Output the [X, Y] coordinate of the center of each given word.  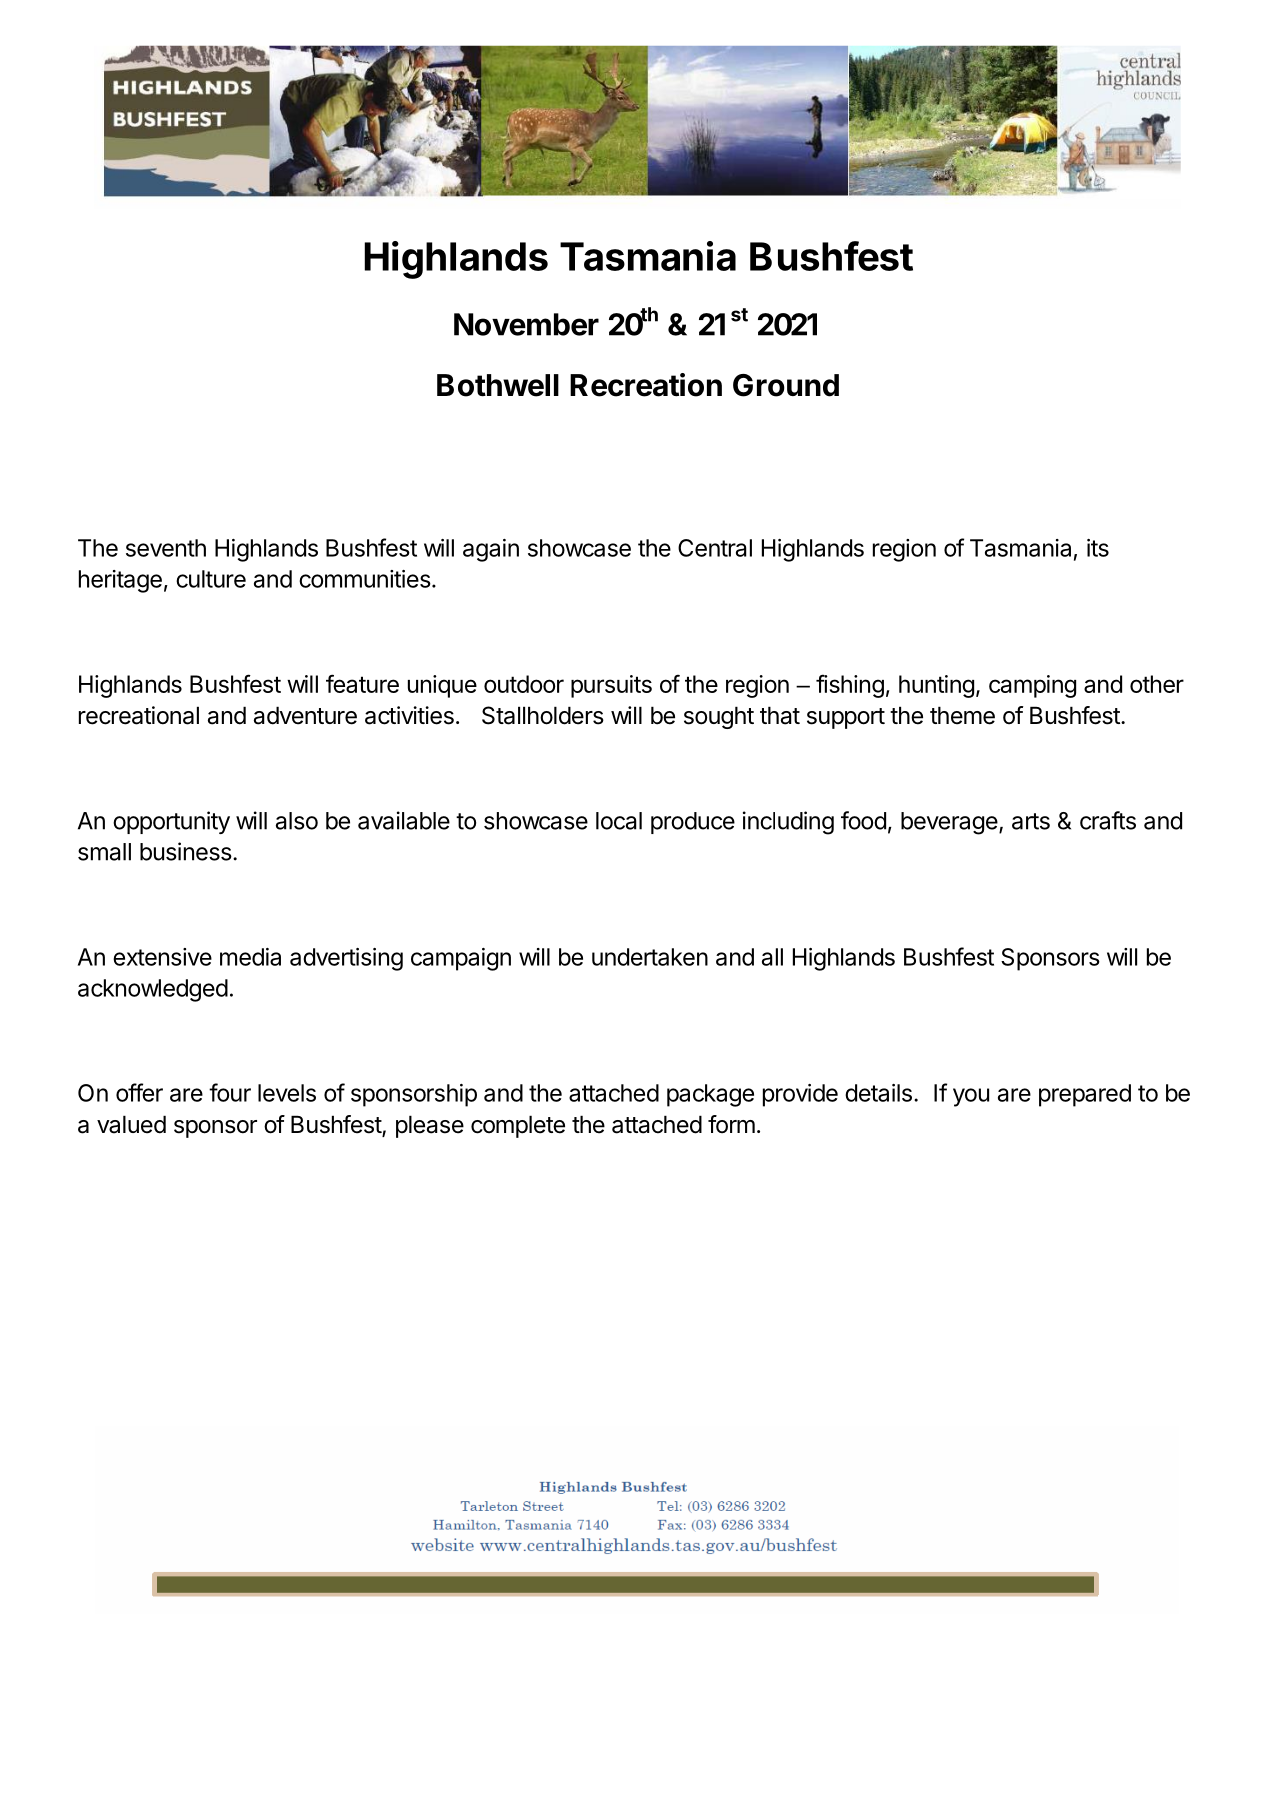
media [250, 957]
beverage [950, 823]
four [230, 1092]
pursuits [611, 686]
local [619, 821]
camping [1032, 686]
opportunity [171, 822]
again [491, 550]
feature [362, 683]
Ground [786, 385]
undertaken [650, 957]
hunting [936, 686]
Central [715, 548]
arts [1031, 821]
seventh [166, 548]
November [526, 324]
